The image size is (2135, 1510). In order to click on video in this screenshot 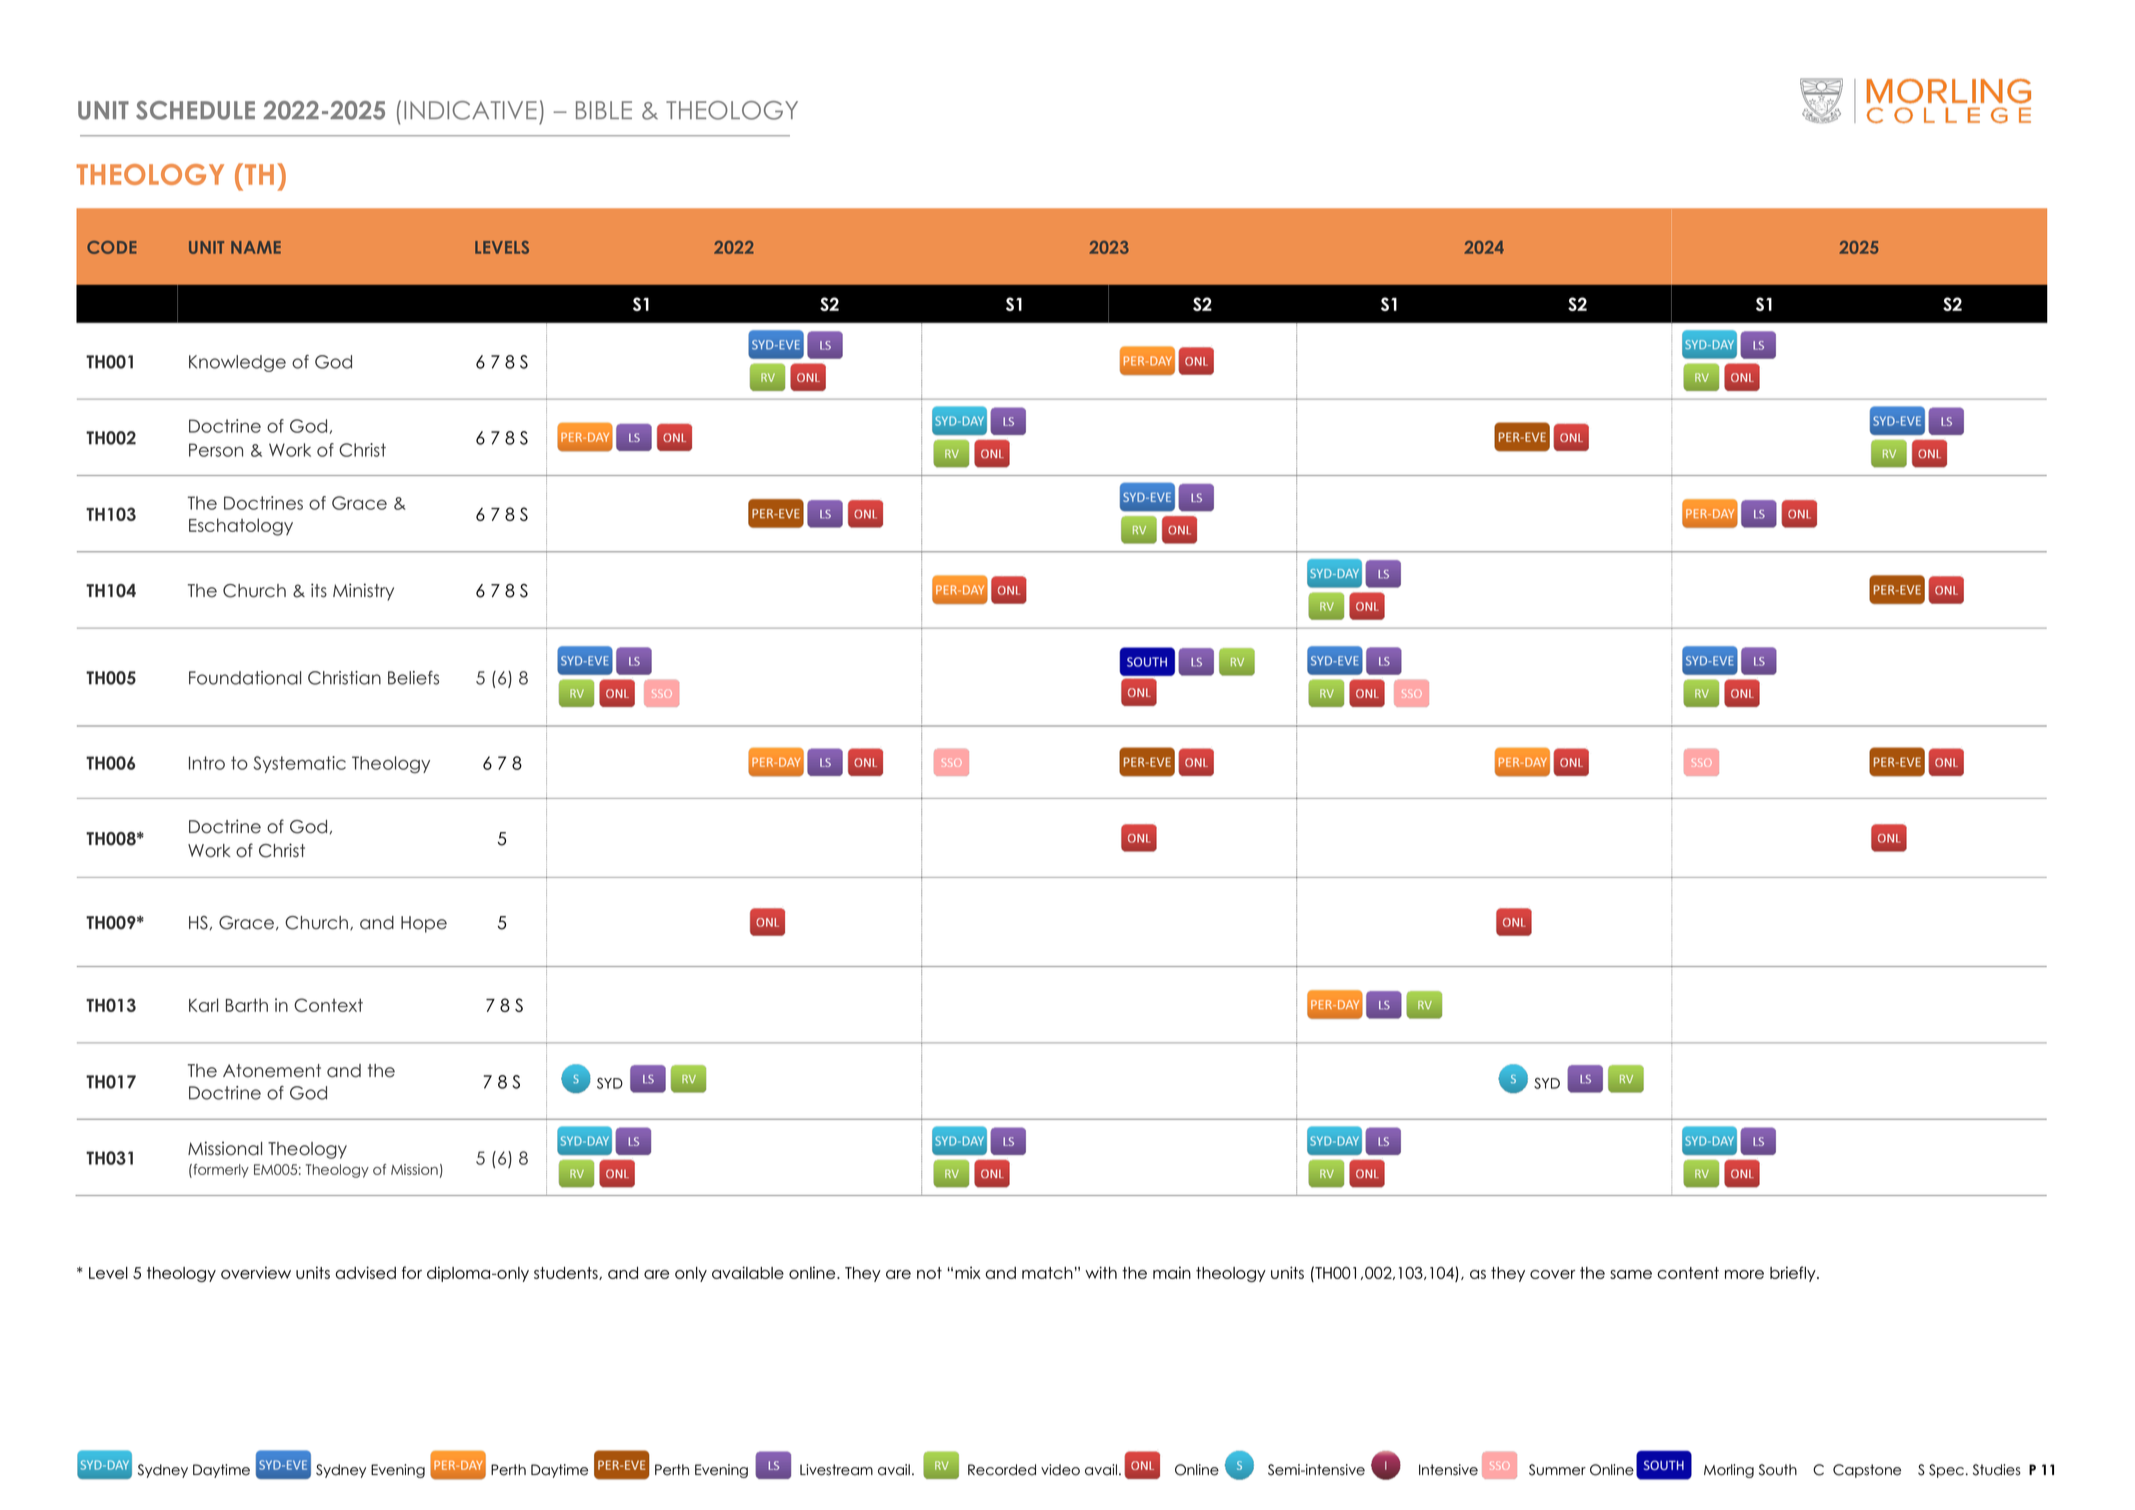, I will do `click(1060, 1470)`.
